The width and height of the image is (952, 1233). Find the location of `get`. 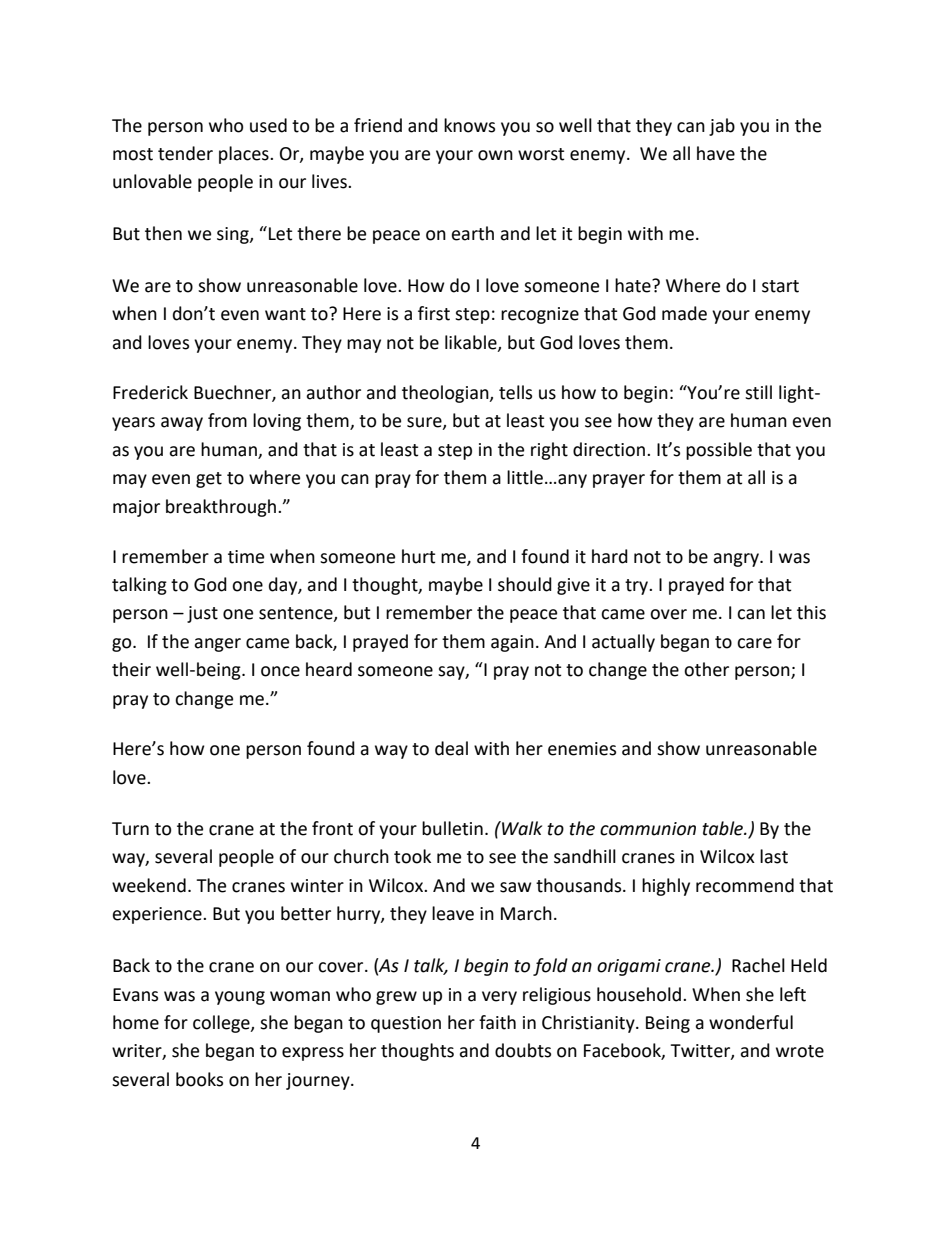

get is located at coordinates (209, 480).
